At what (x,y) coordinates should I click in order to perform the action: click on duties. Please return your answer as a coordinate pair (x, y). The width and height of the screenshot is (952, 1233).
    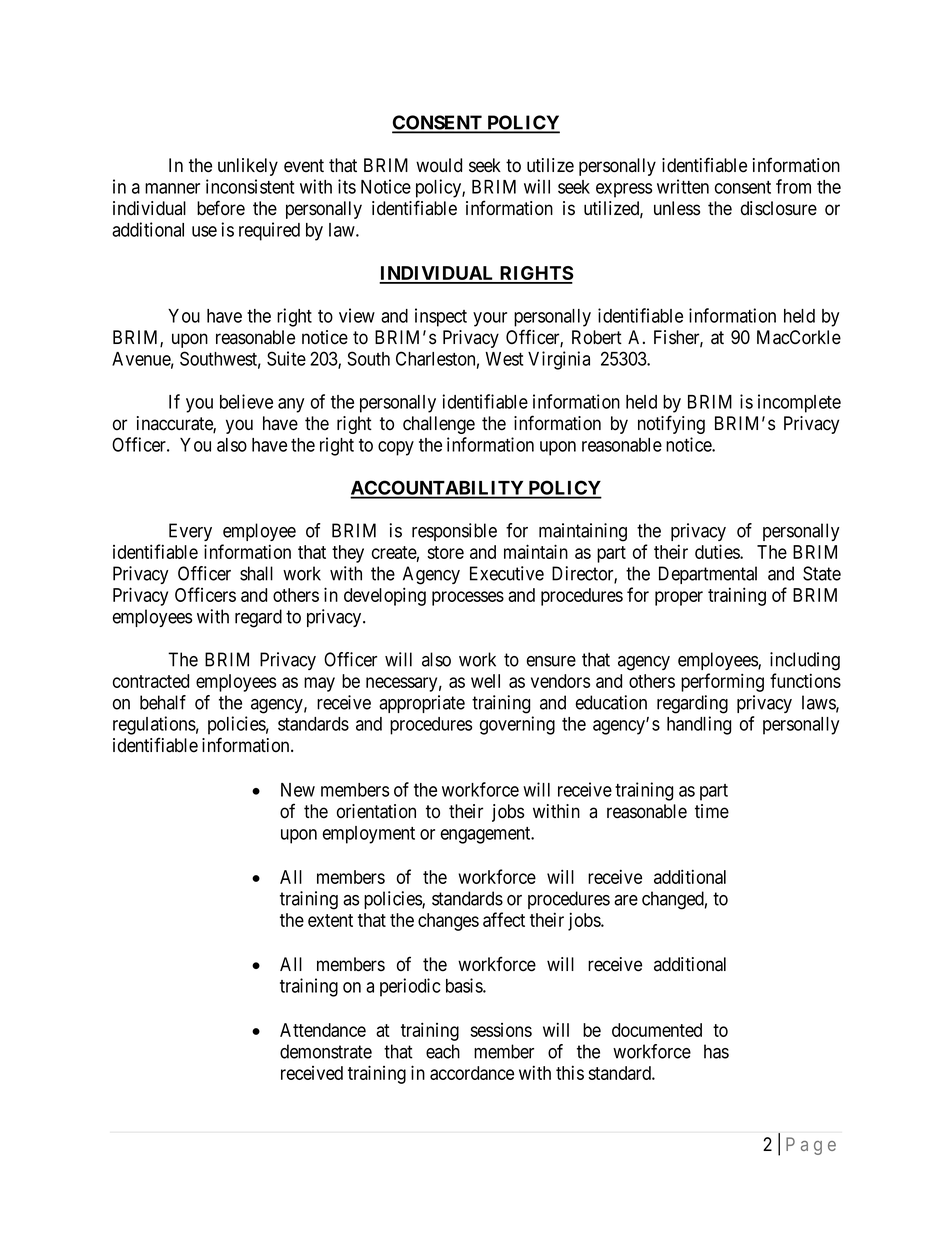
    Looking at the image, I should click on (718, 551).
